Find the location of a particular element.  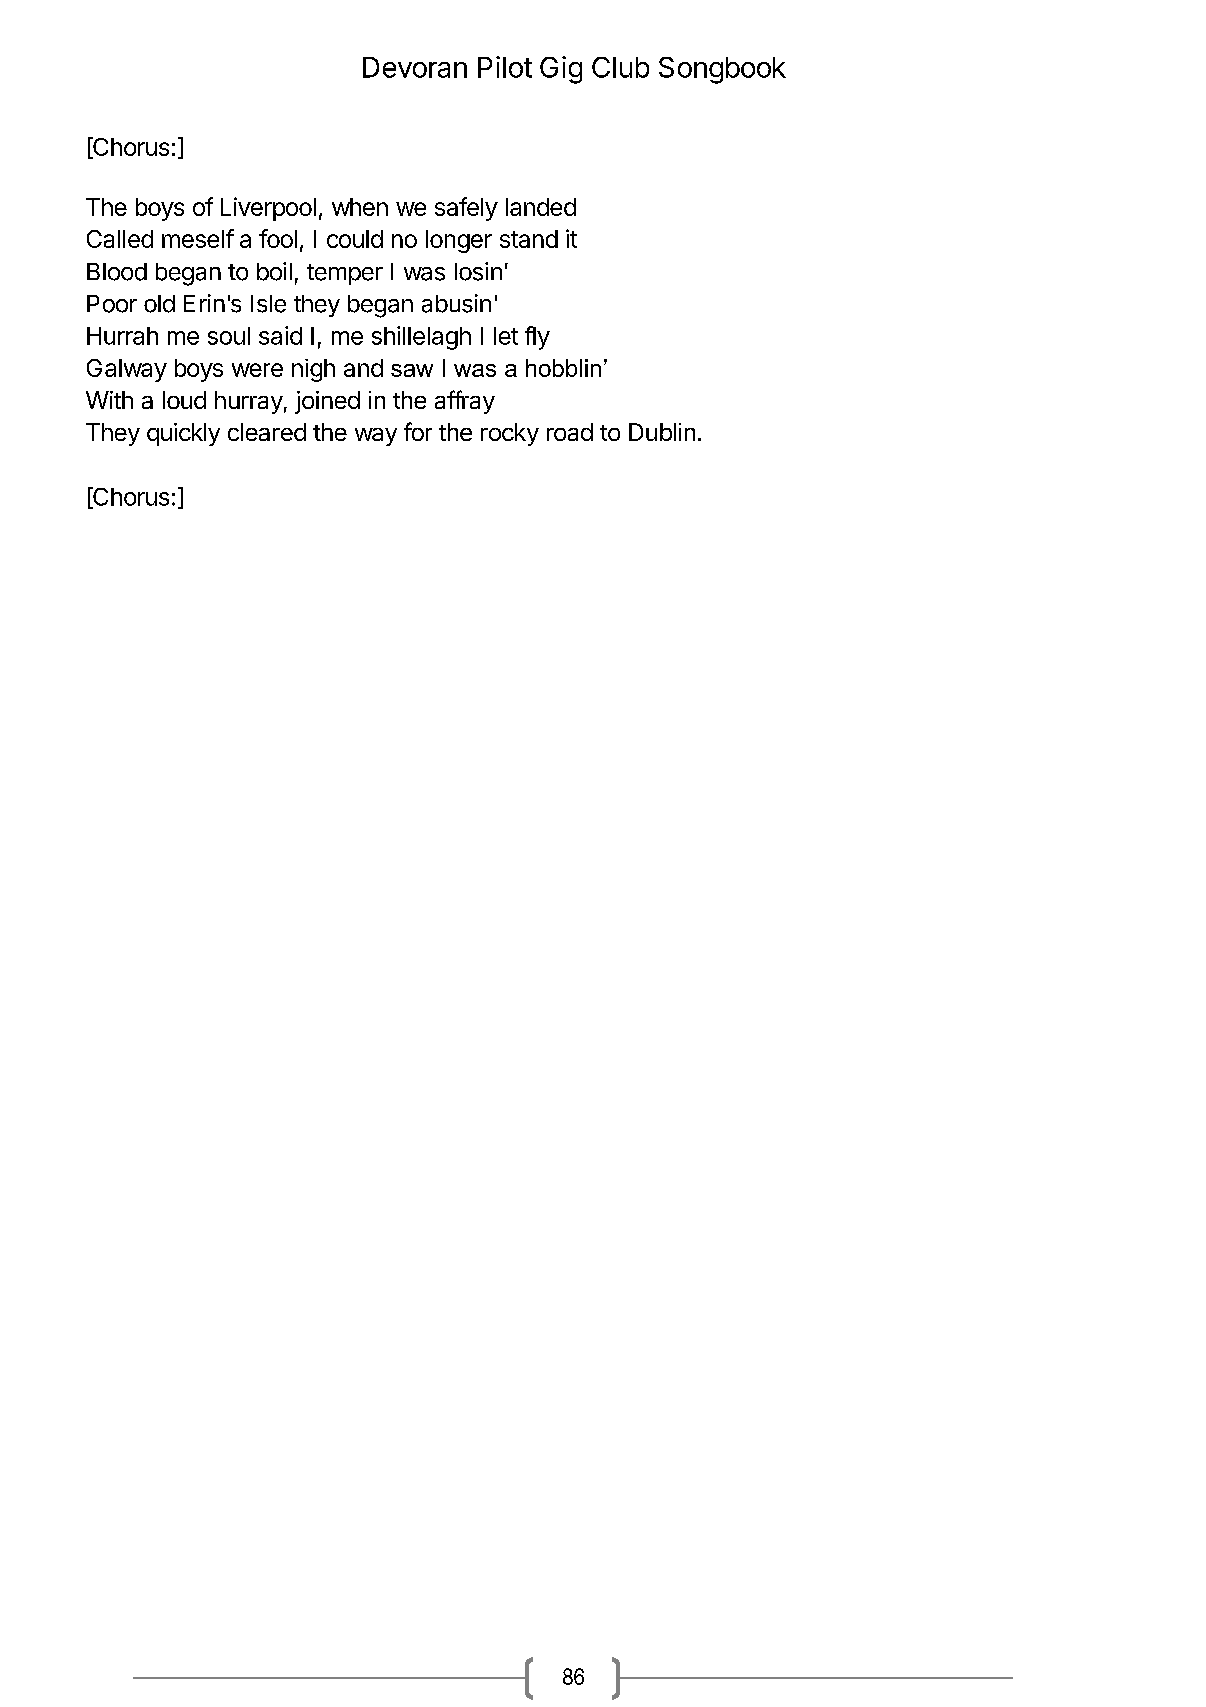

fly is located at coordinates (537, 338).
